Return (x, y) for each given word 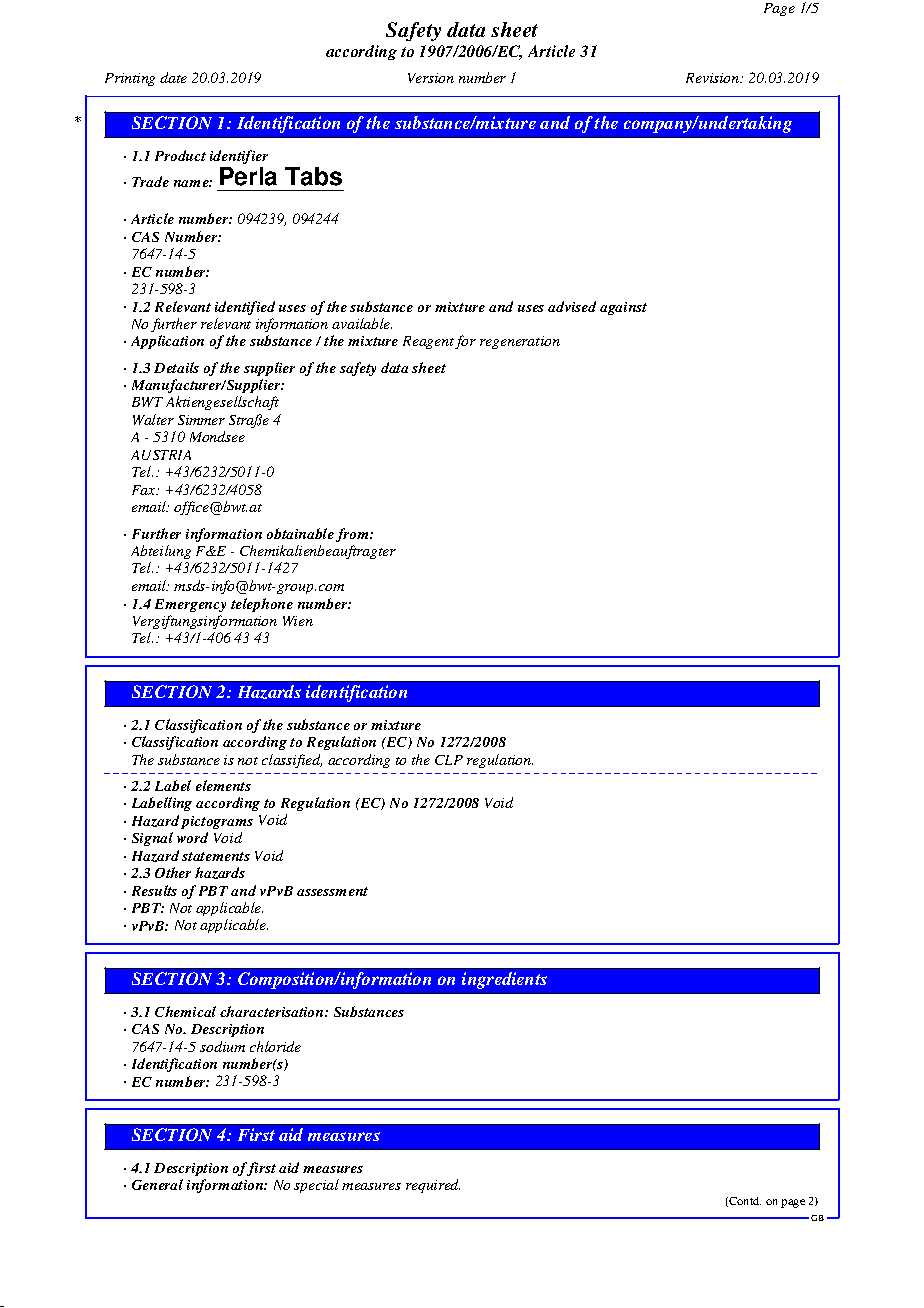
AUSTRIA (161, 455)
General (157, 1184)
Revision (714, 78)
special (316, 1186)
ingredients (504, 980)
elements (223, 785)
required (433, 1186)
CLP (449, 760)
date (173, 77)
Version (431, 78)
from (353, 535)
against (623, 308)
